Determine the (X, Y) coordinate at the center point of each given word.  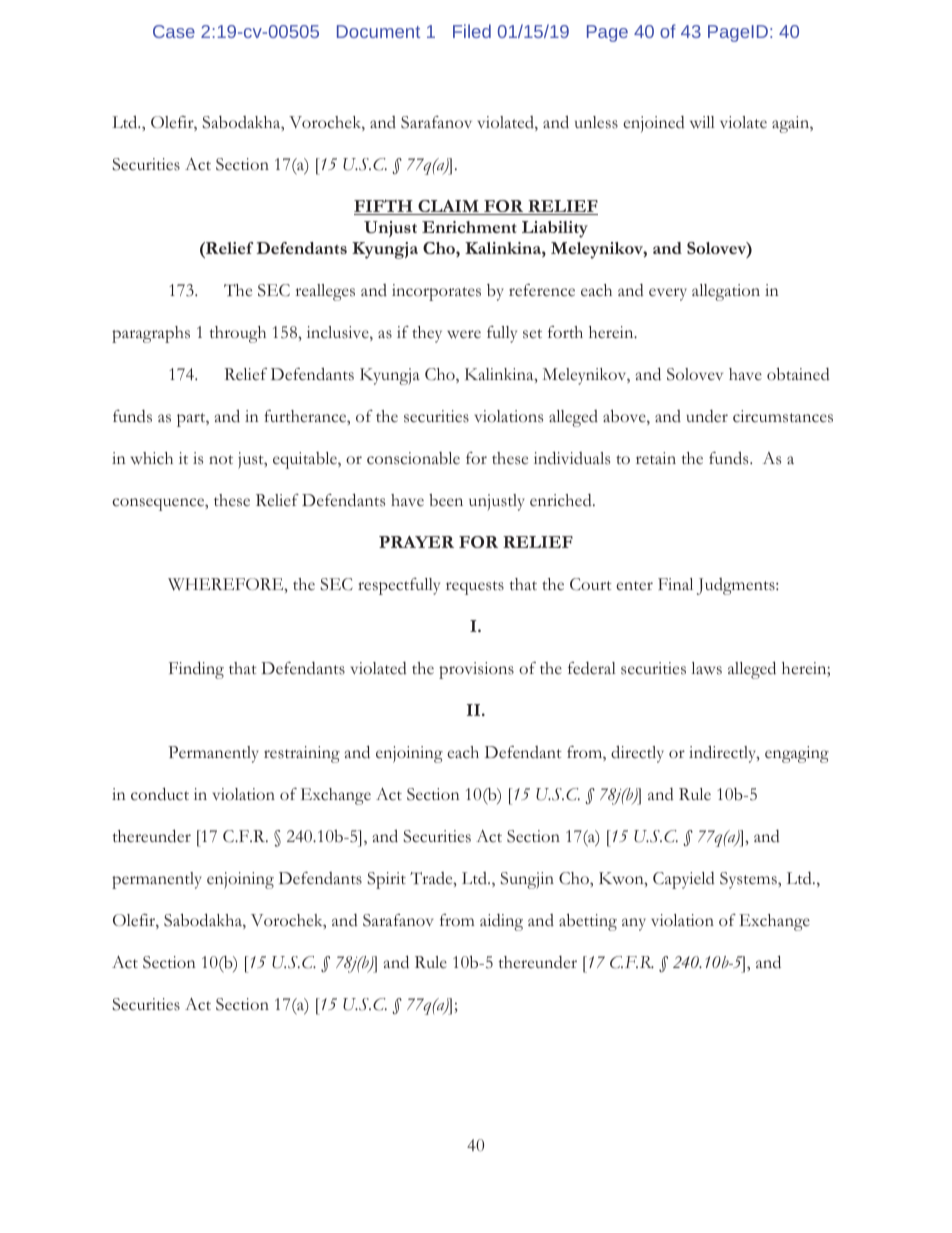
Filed (472, 31)
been (446, 500)
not (221, 459)
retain (656, 458)
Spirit (386, 880)
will (702, 122)
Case (174, 31)
